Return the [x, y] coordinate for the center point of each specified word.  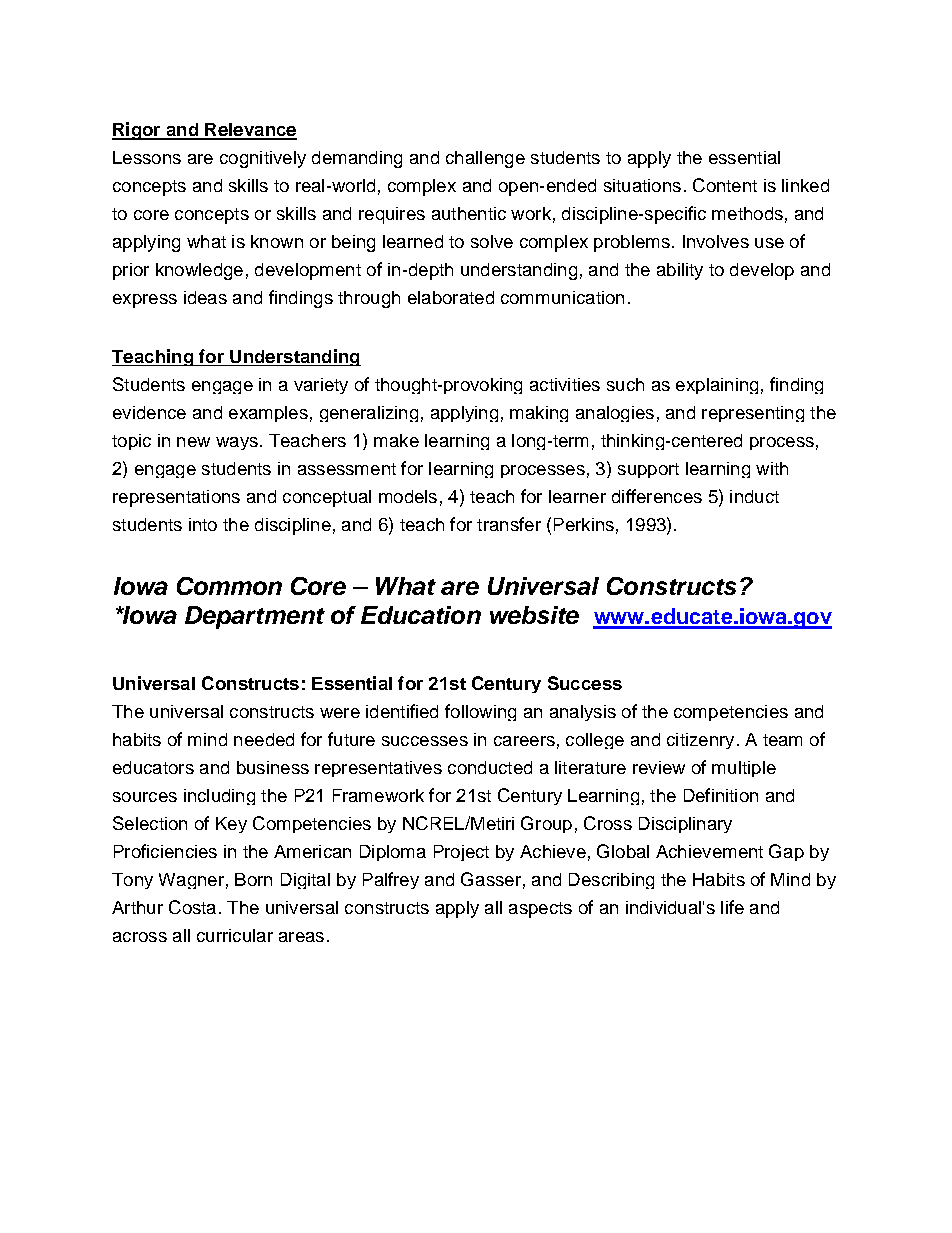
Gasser [491, 879]
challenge [485, 159]
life [732, 907]
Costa [192, 907]
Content [725, 185]
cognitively [263, 159]
